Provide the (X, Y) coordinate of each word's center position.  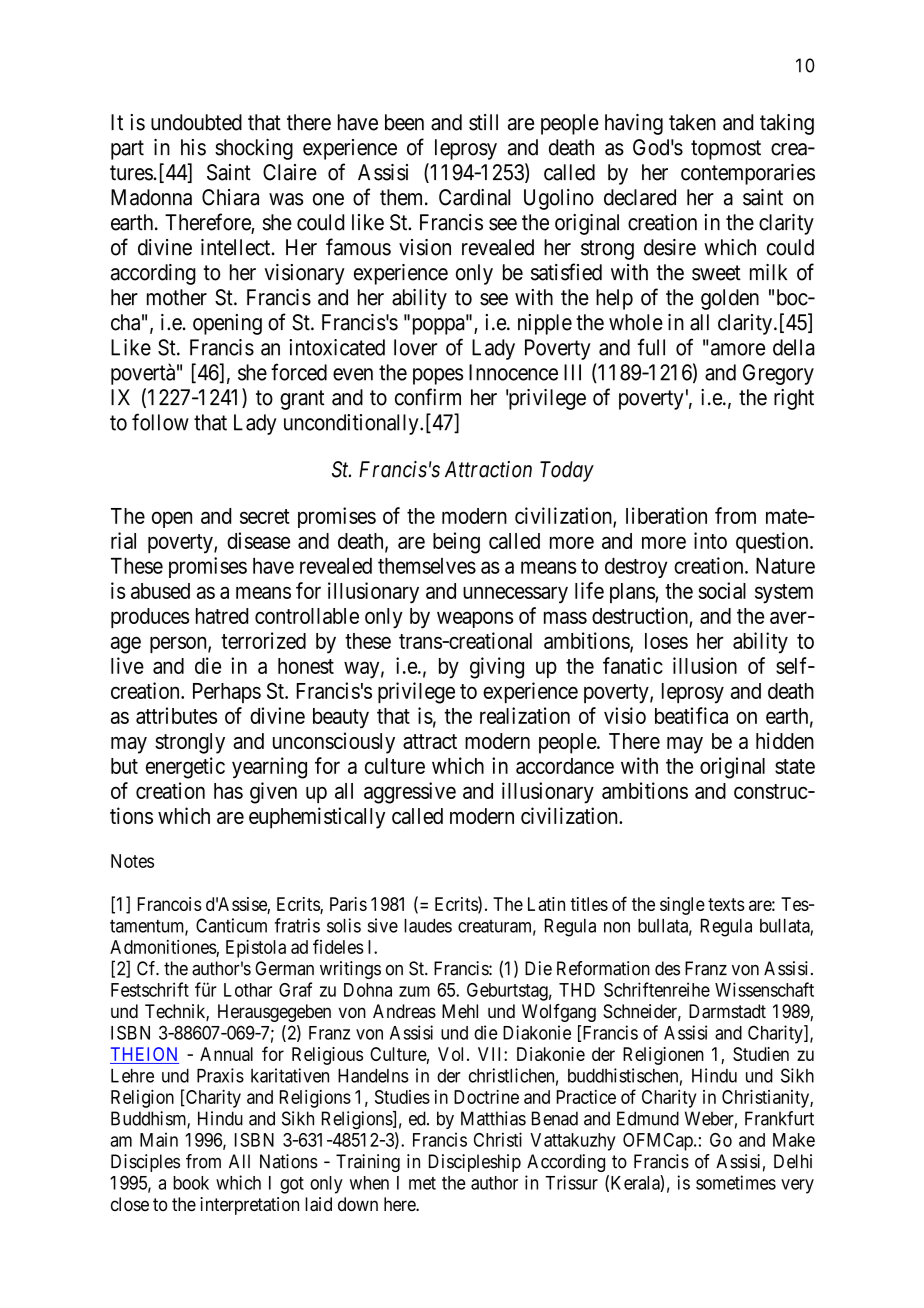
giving (497, 668)
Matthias (493, 1118)
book (191, 1183)
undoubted (196, 122)
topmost (726, 150)
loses (666, 641)
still (483, 122)
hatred (222, 616)
